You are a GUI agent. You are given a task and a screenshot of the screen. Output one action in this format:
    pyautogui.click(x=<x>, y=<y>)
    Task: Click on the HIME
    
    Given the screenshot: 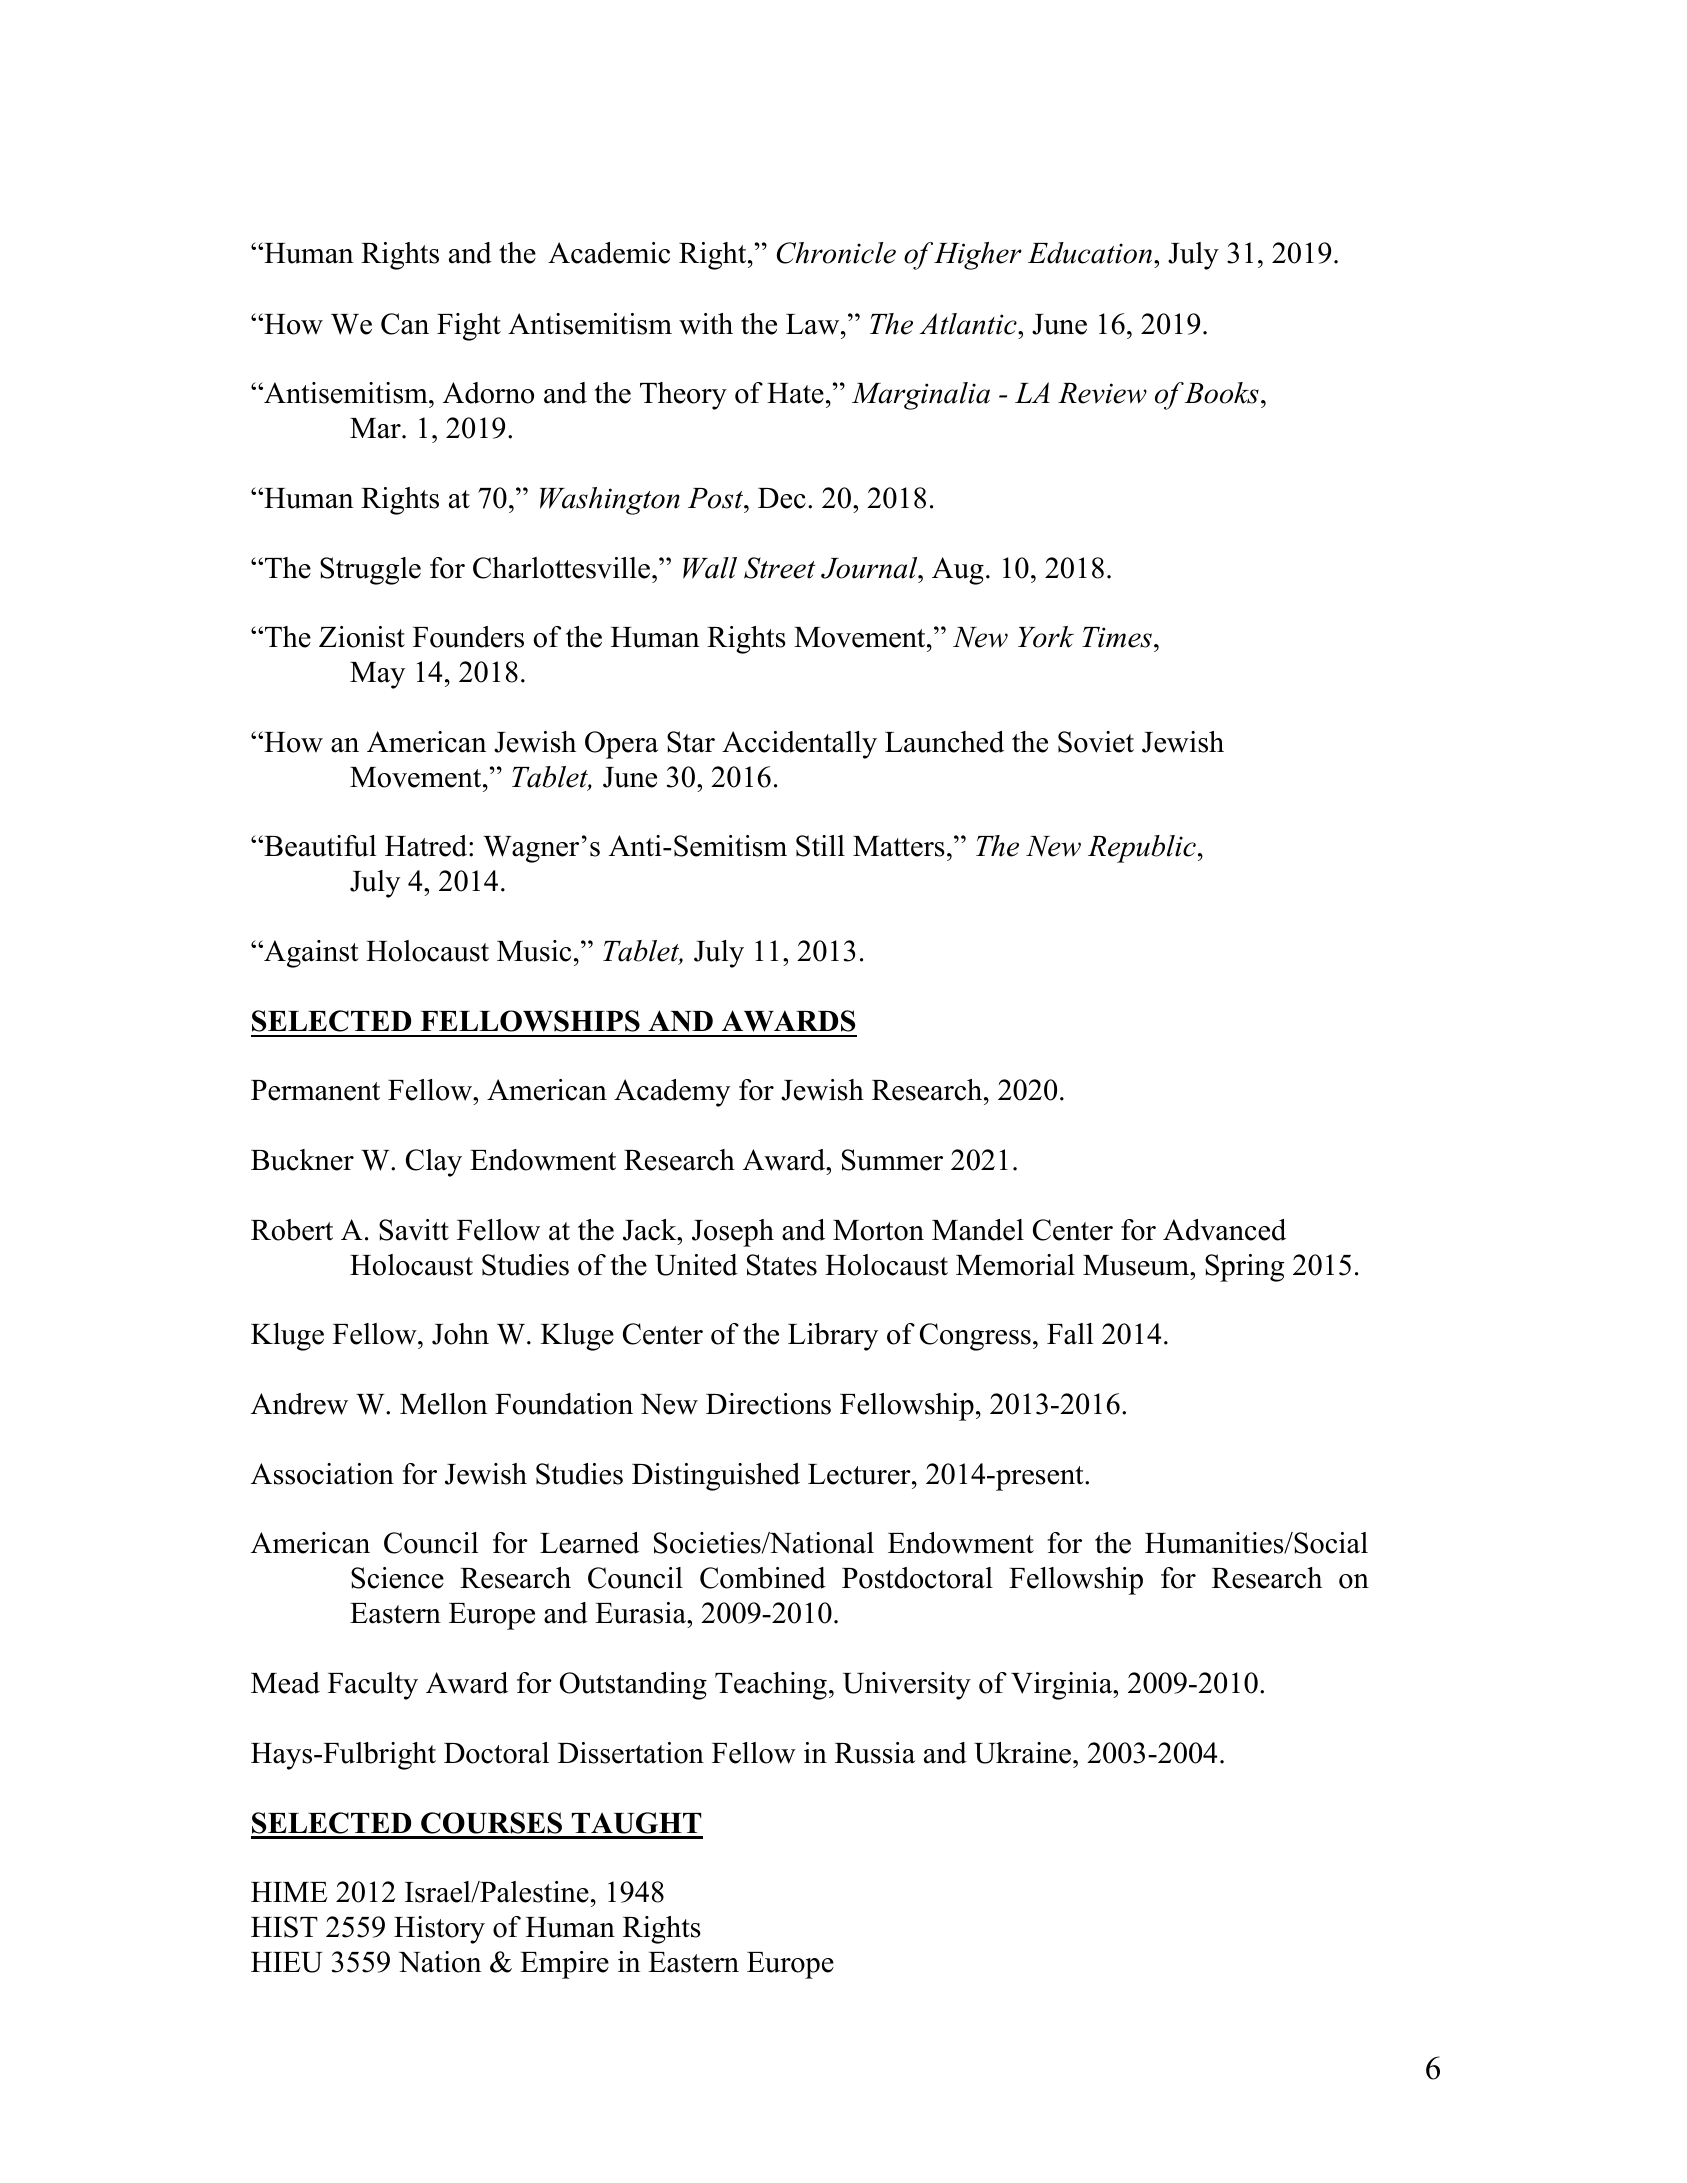 What is the action you would take?
    pyautogui.click(x=289, y=1892)
